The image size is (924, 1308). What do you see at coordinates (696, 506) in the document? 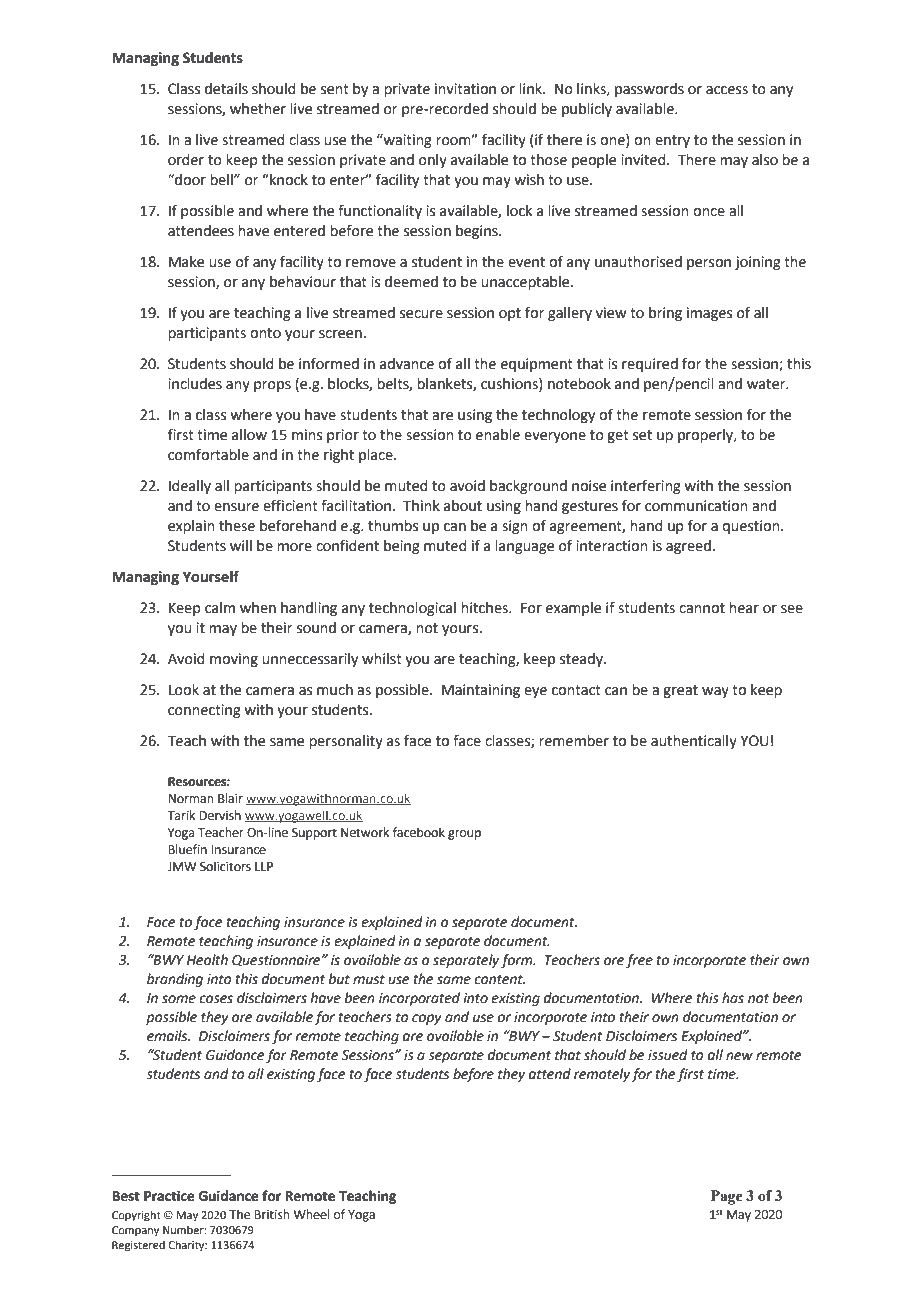
I see `communication` at bounding box center [696, 506].
